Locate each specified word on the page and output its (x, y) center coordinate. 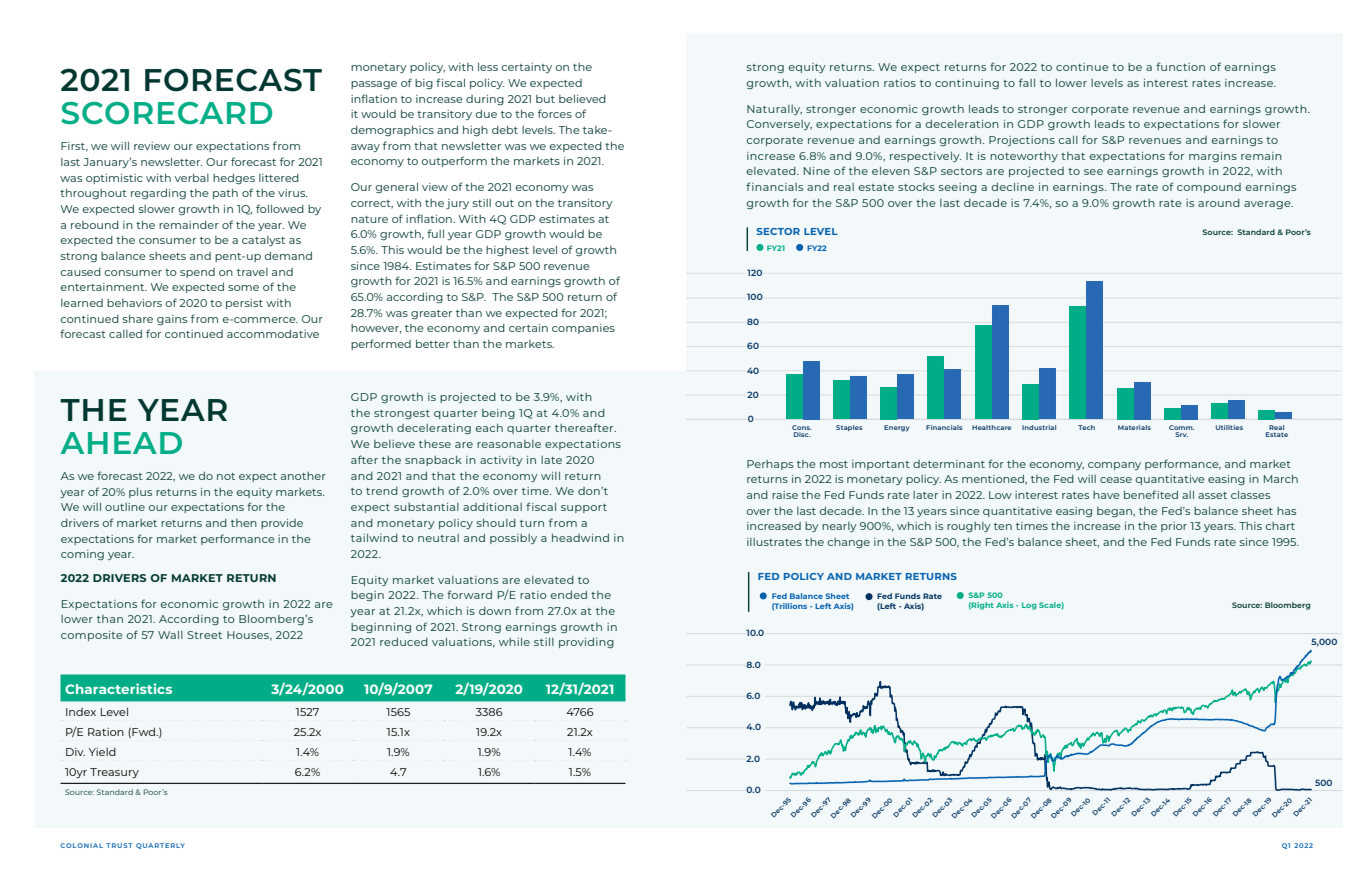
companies (583, 329)
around (1219, 203)
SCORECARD (166, 113)
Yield (102, 751)
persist (244, 304)
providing (586, 643)
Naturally (774, 110)
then (244, 523)
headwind (580, 538)
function (1180, 66)
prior (1174, 527)
